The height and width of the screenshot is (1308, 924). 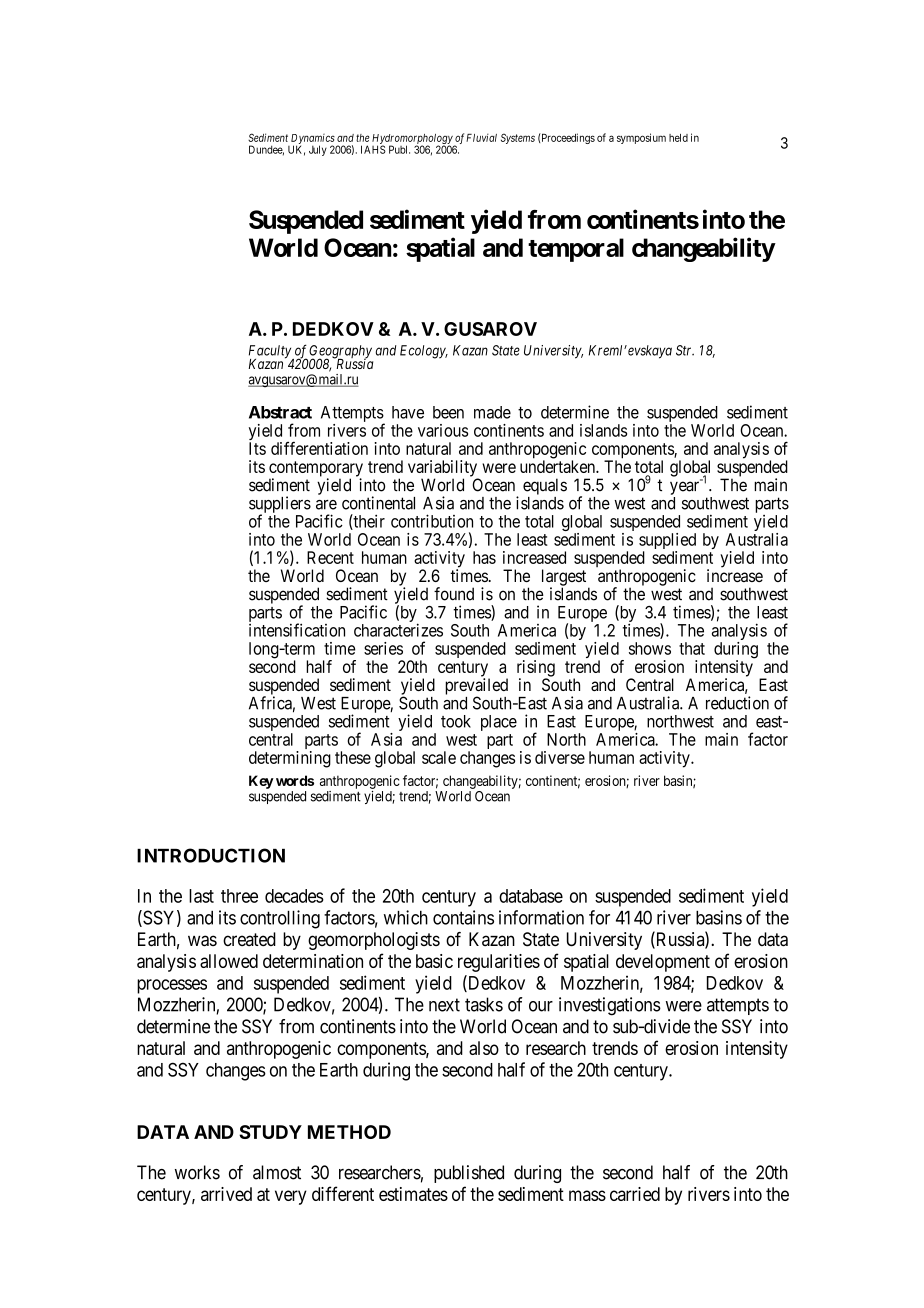 What do you see at coordinates (476, 687) in the screenshot?
I see `prevailed` at bounding box center [476, 687].
